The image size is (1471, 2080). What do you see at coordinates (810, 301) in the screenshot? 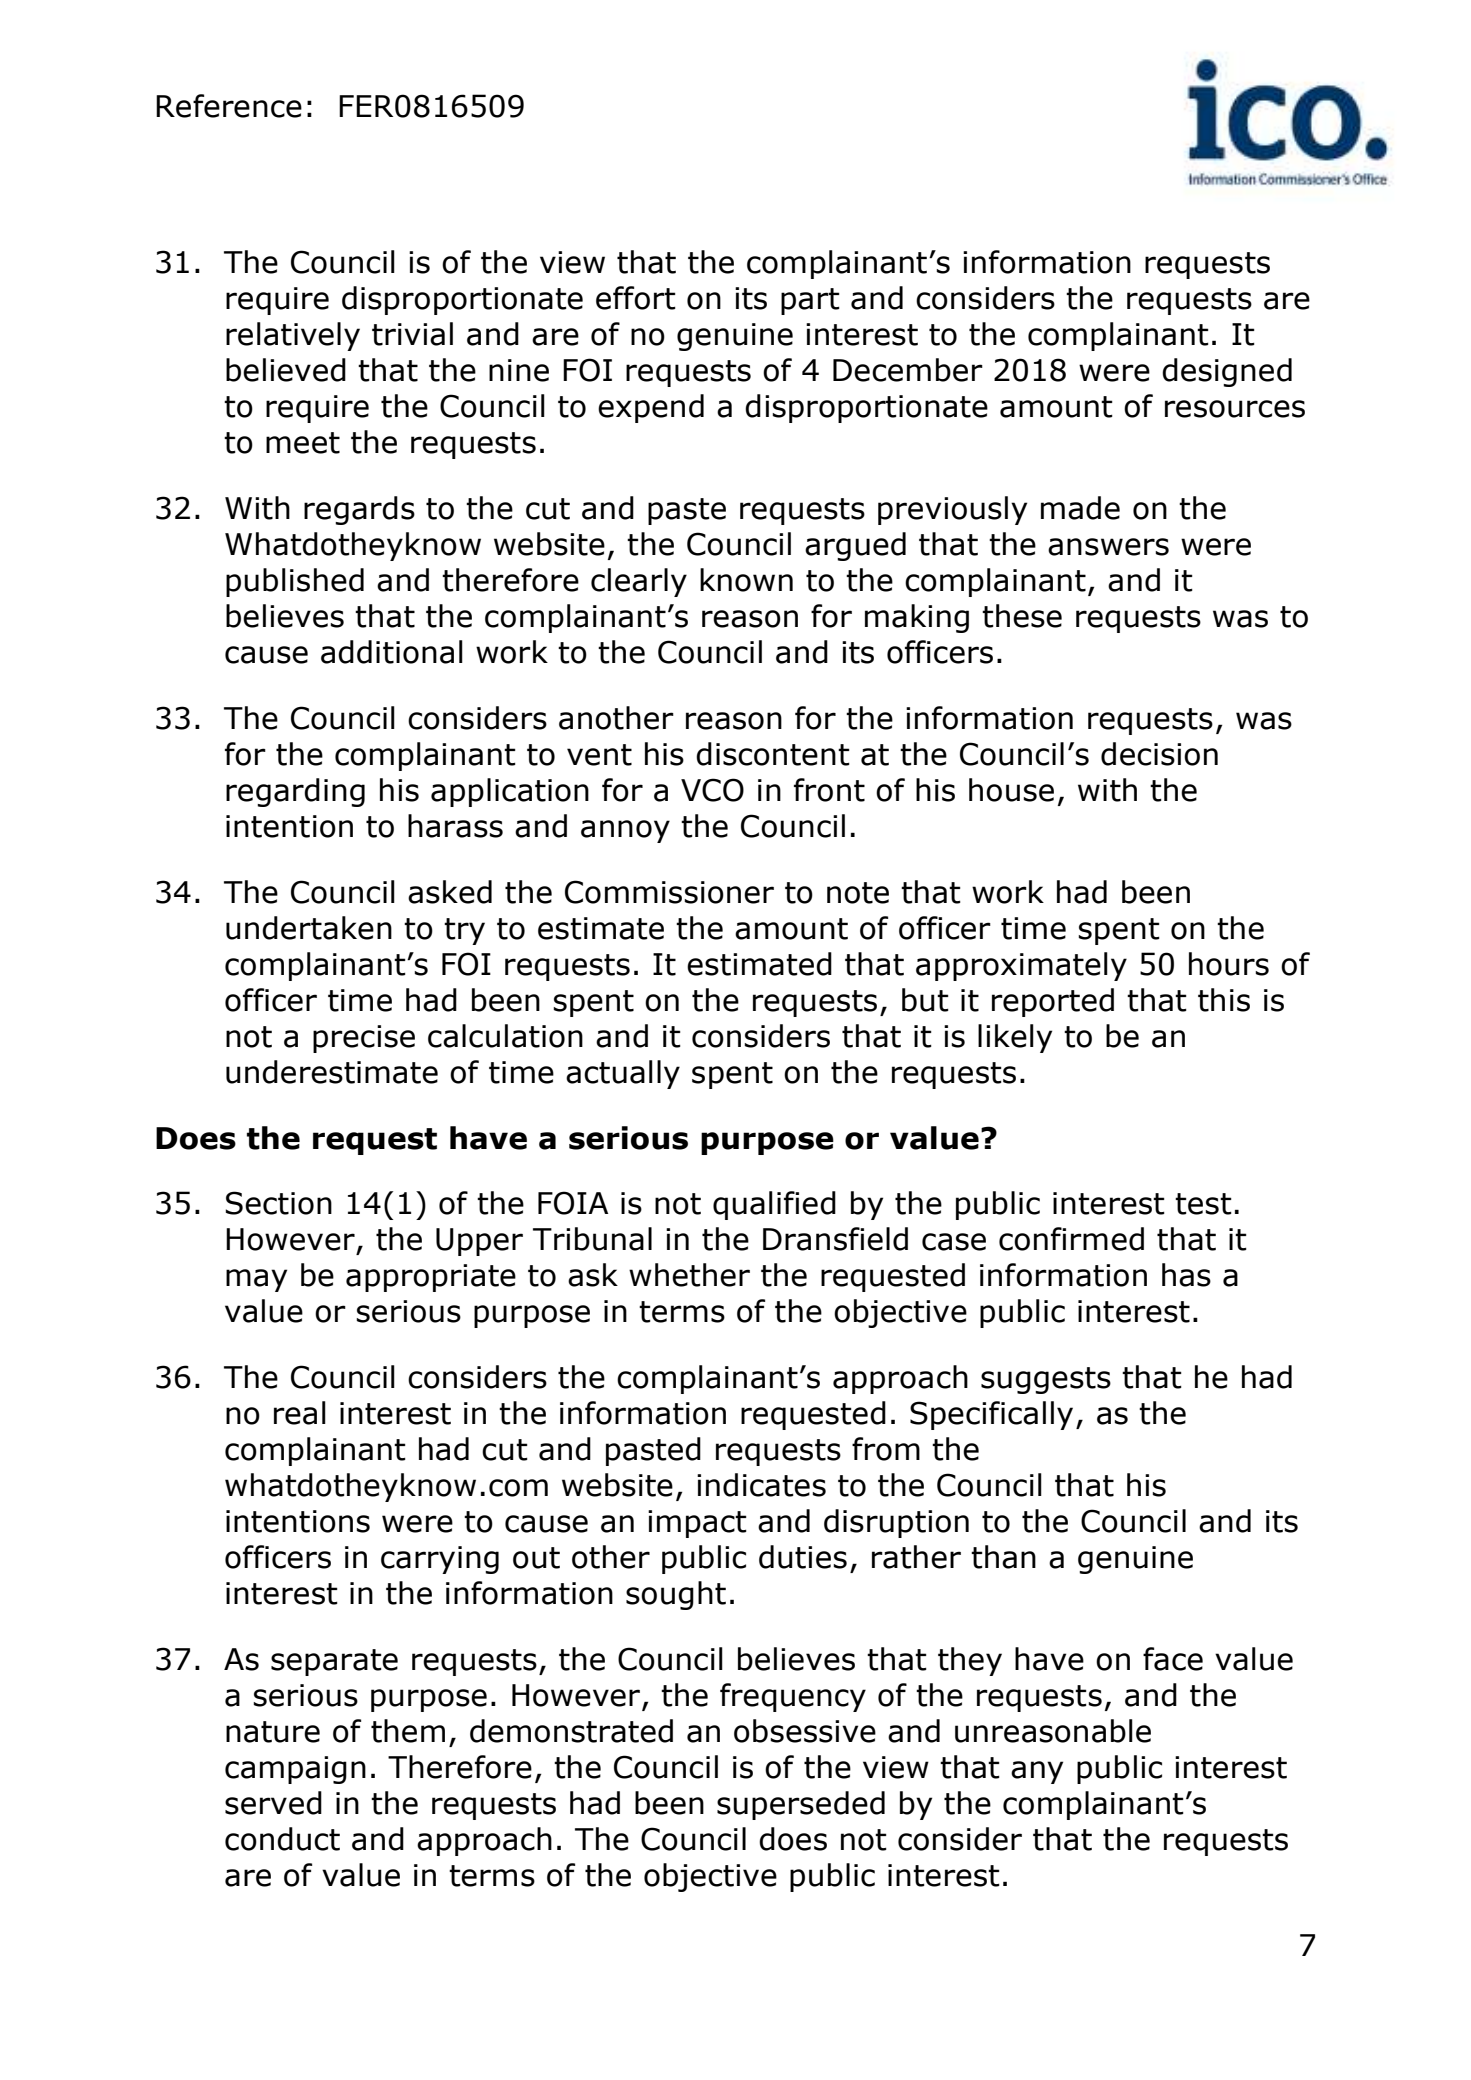
I see `part` at bounding box center [810, 301].
